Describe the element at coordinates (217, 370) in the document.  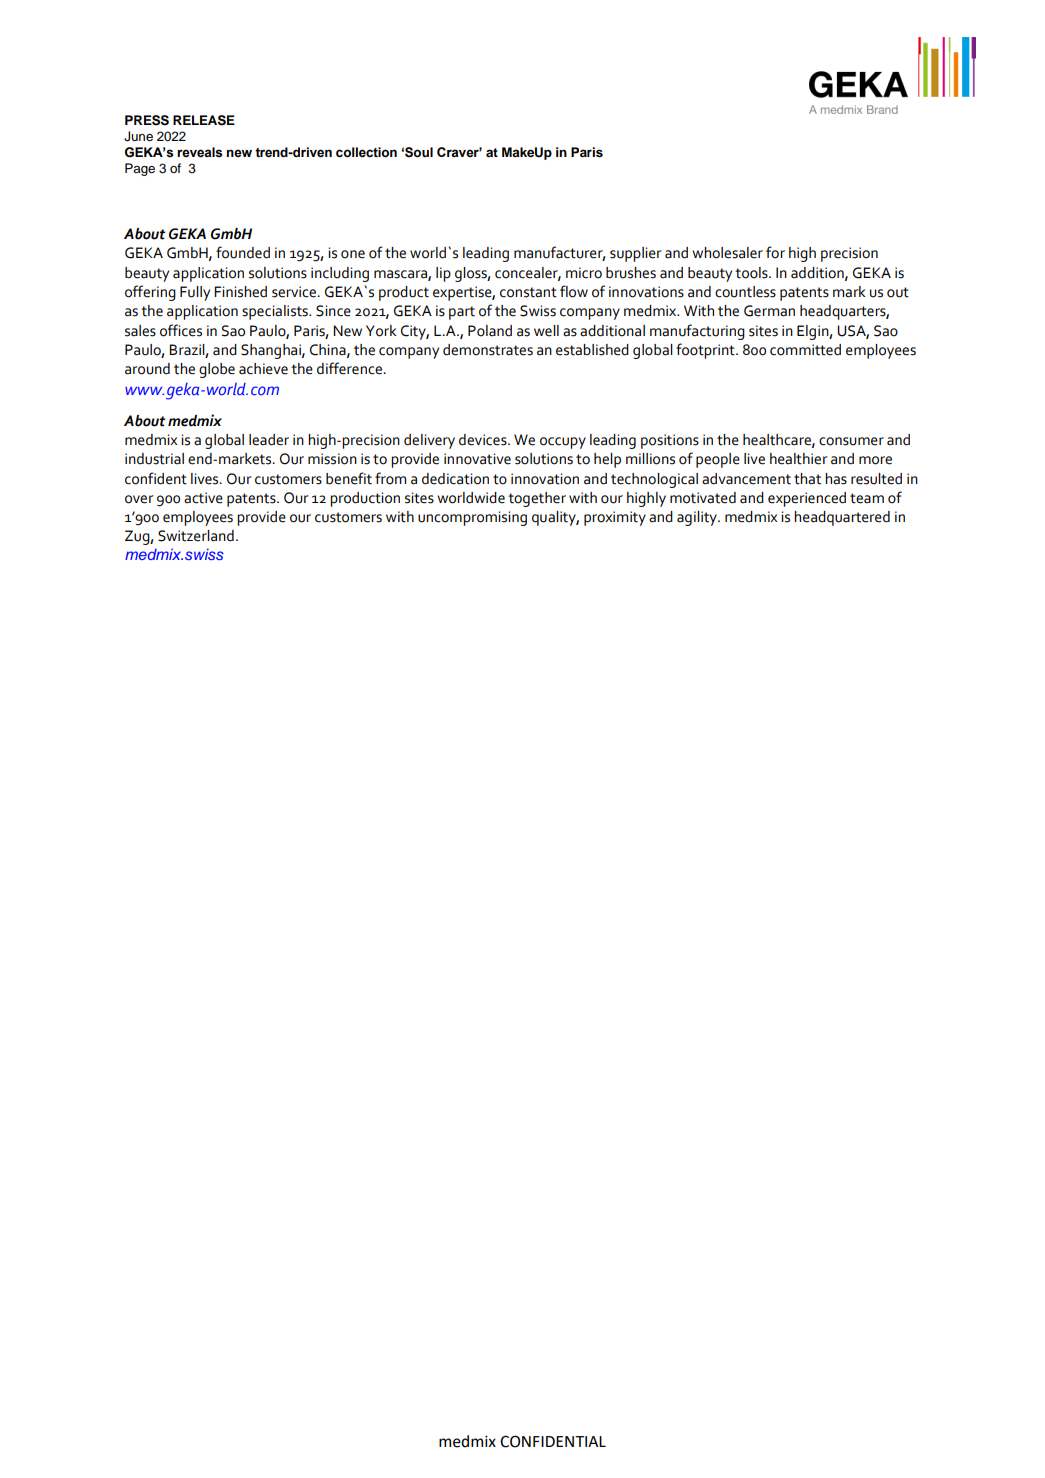
I see `globe` at that location.
